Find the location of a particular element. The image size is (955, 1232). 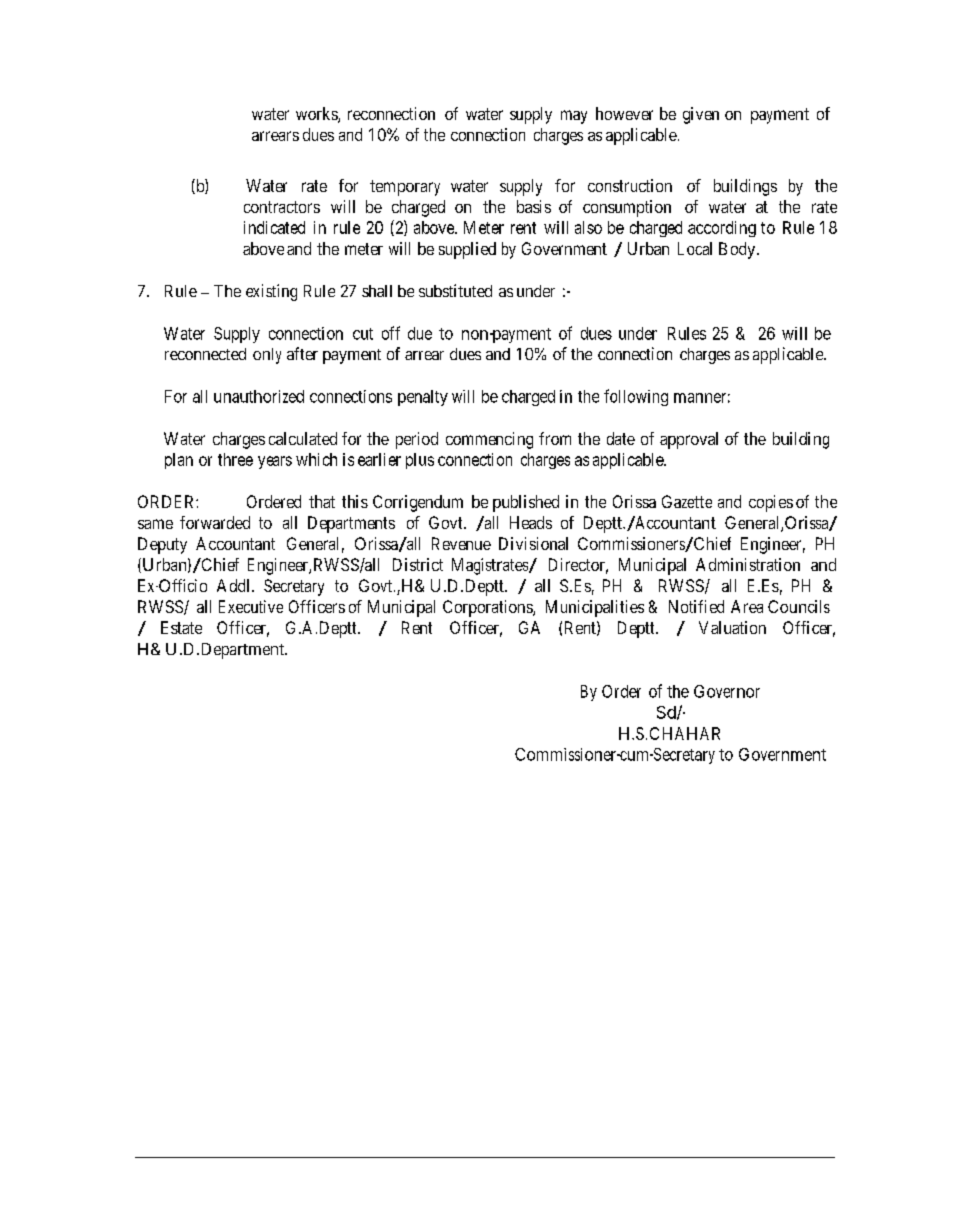

Administration is located at coordinates (748, 564).
